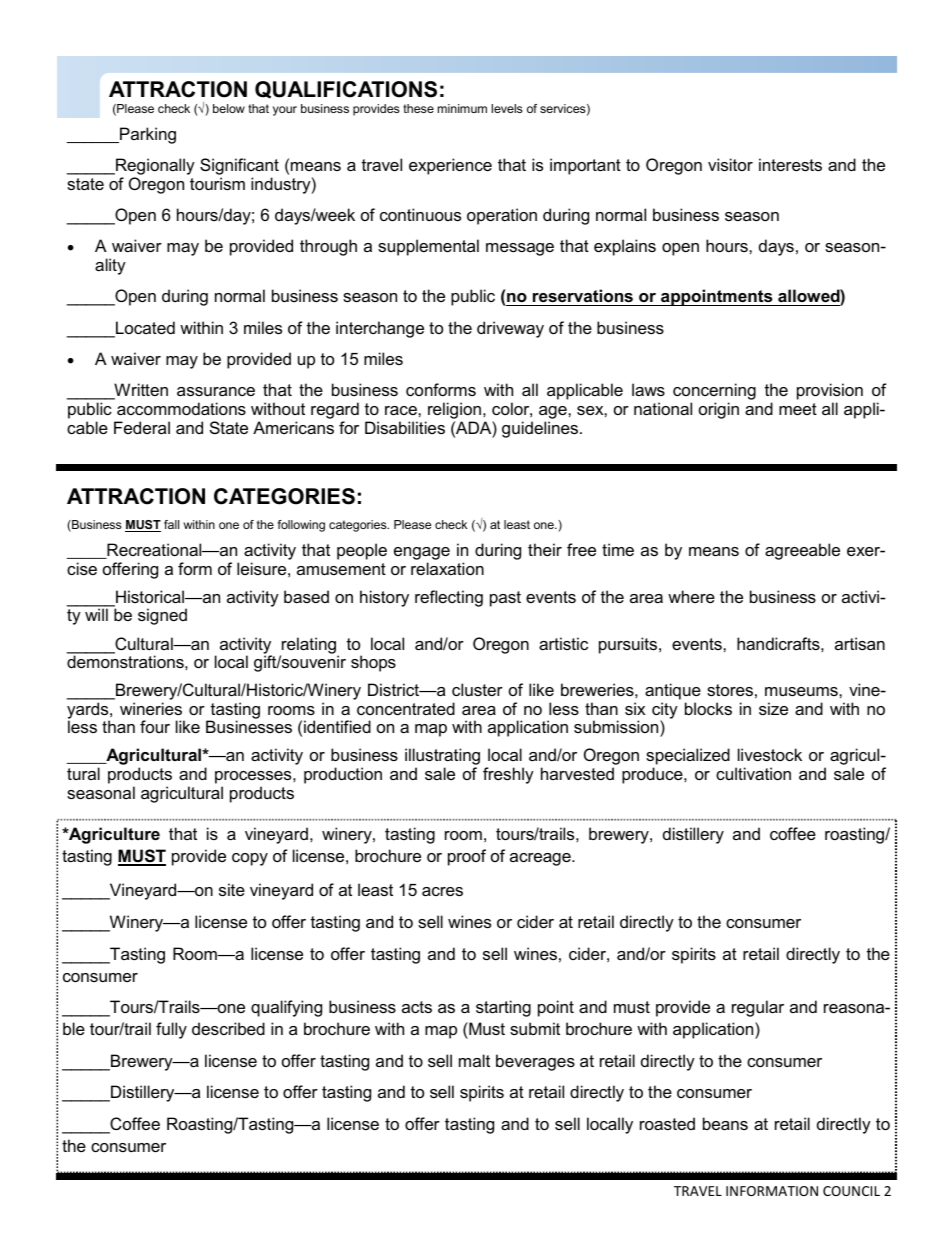  I want to click on past, so click(505, 599).
